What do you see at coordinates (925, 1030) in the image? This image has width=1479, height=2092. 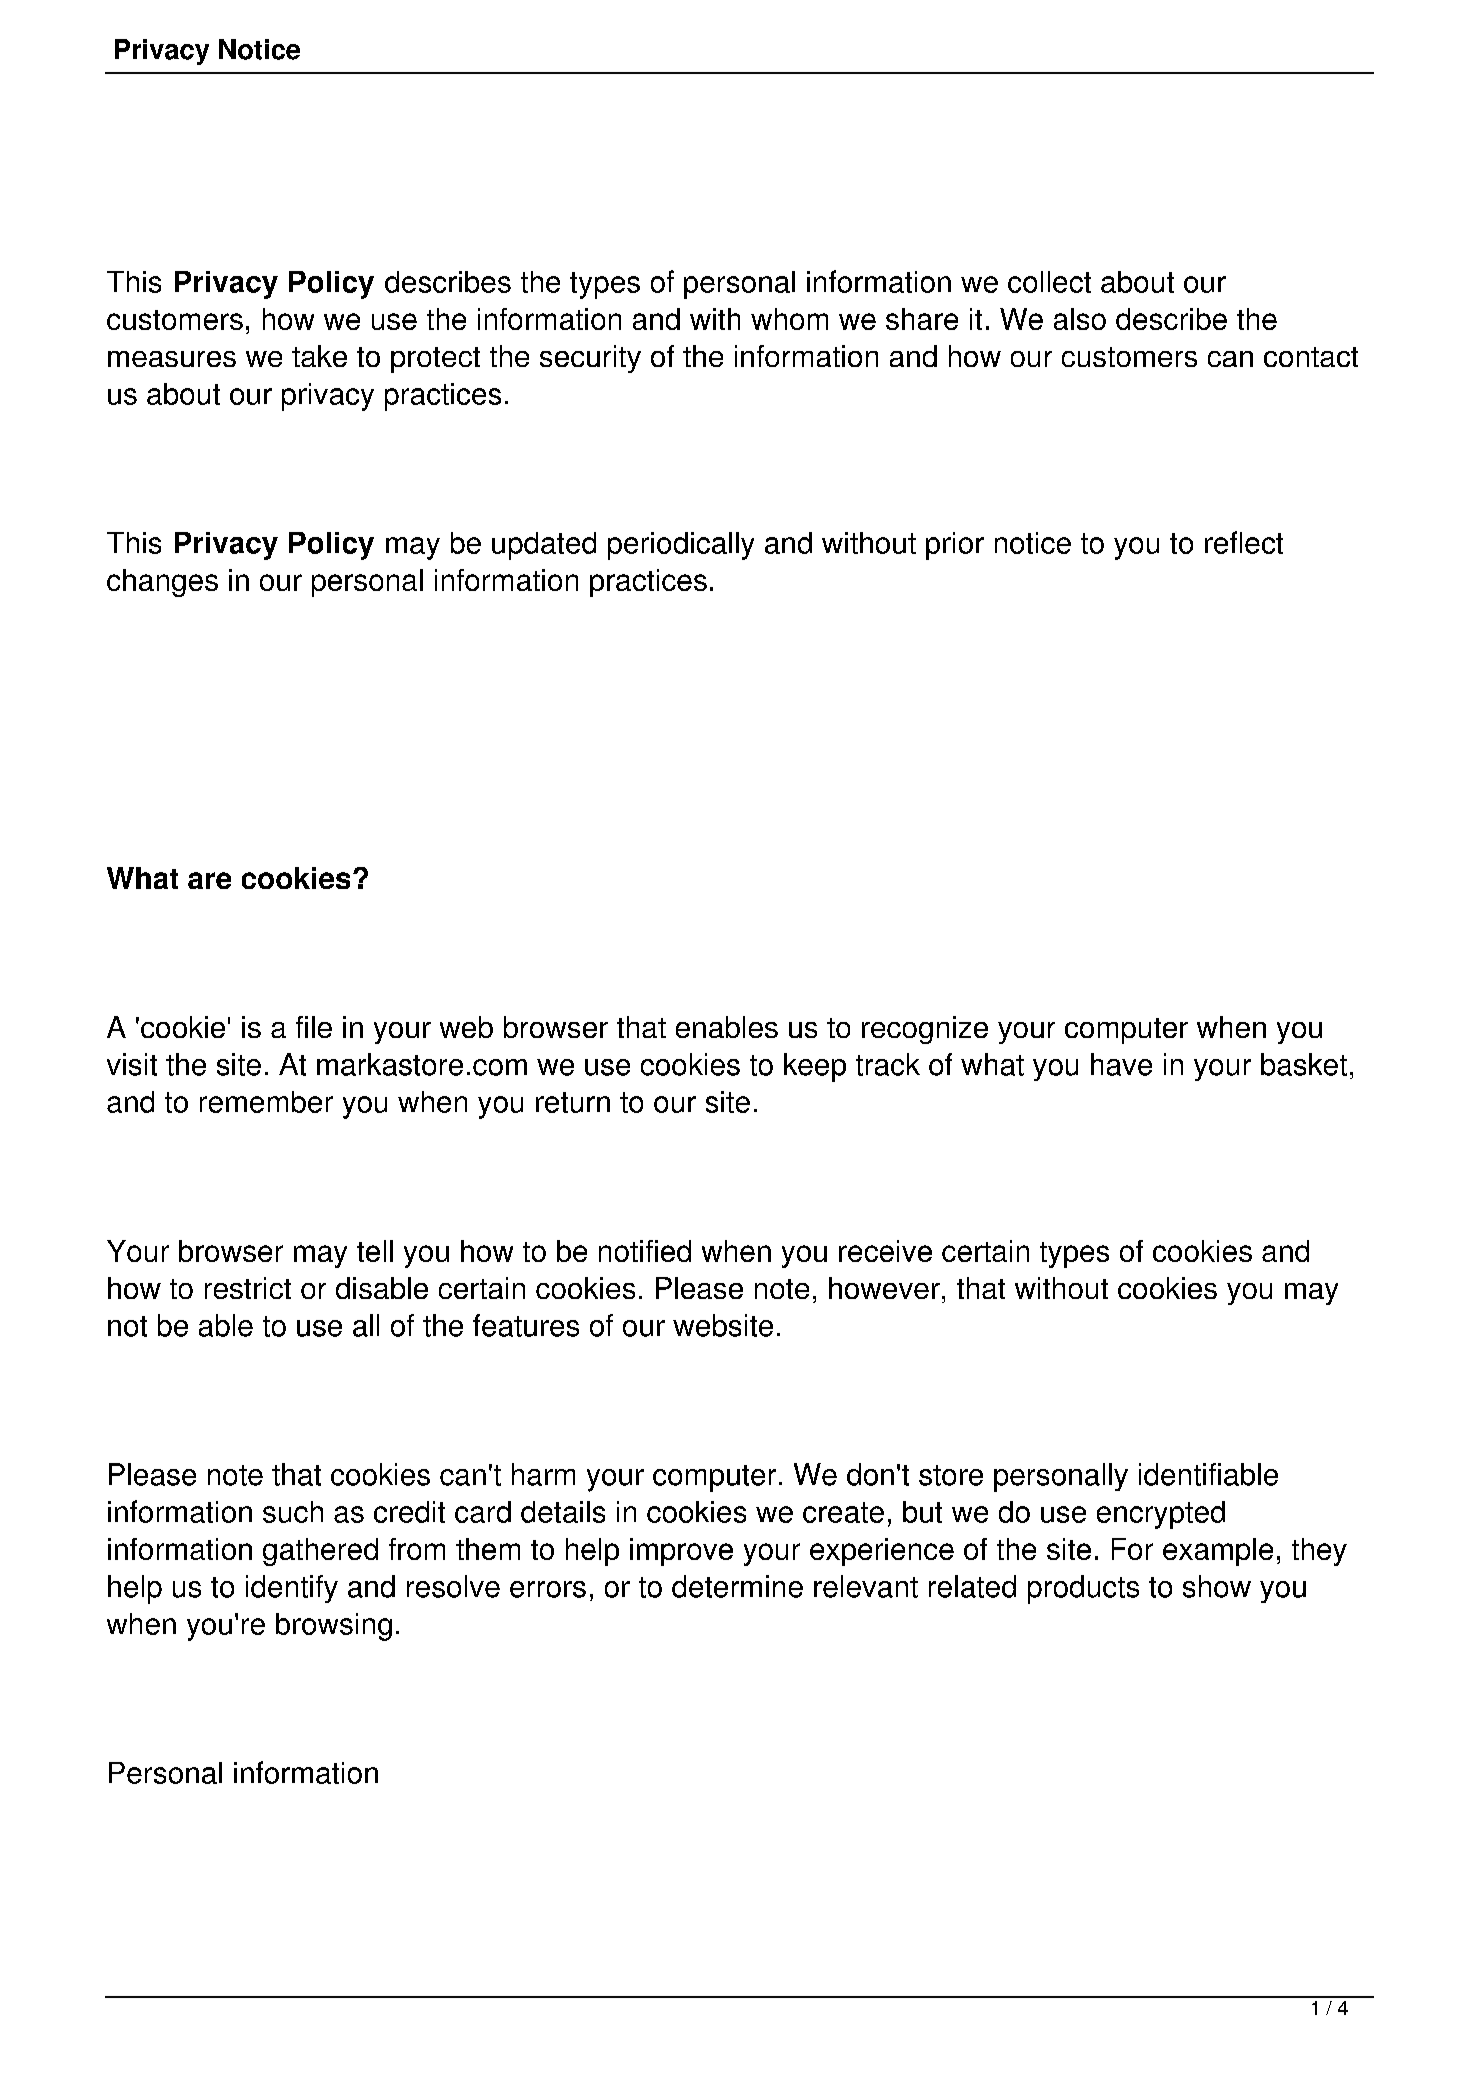 I see `recognize` at bounding box center [925, 1030].
